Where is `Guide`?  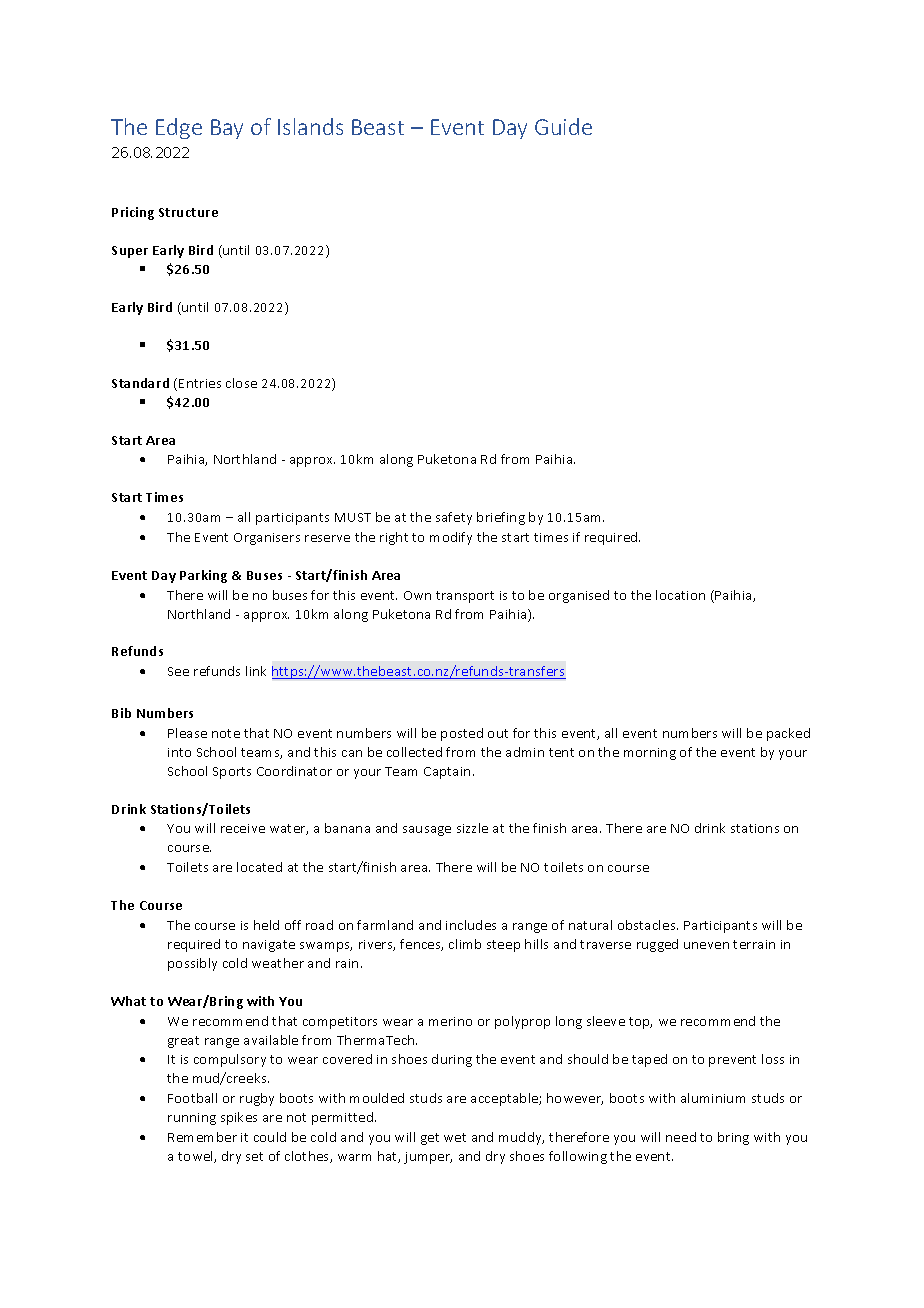 Guide is located at coordinates (563, 126).
